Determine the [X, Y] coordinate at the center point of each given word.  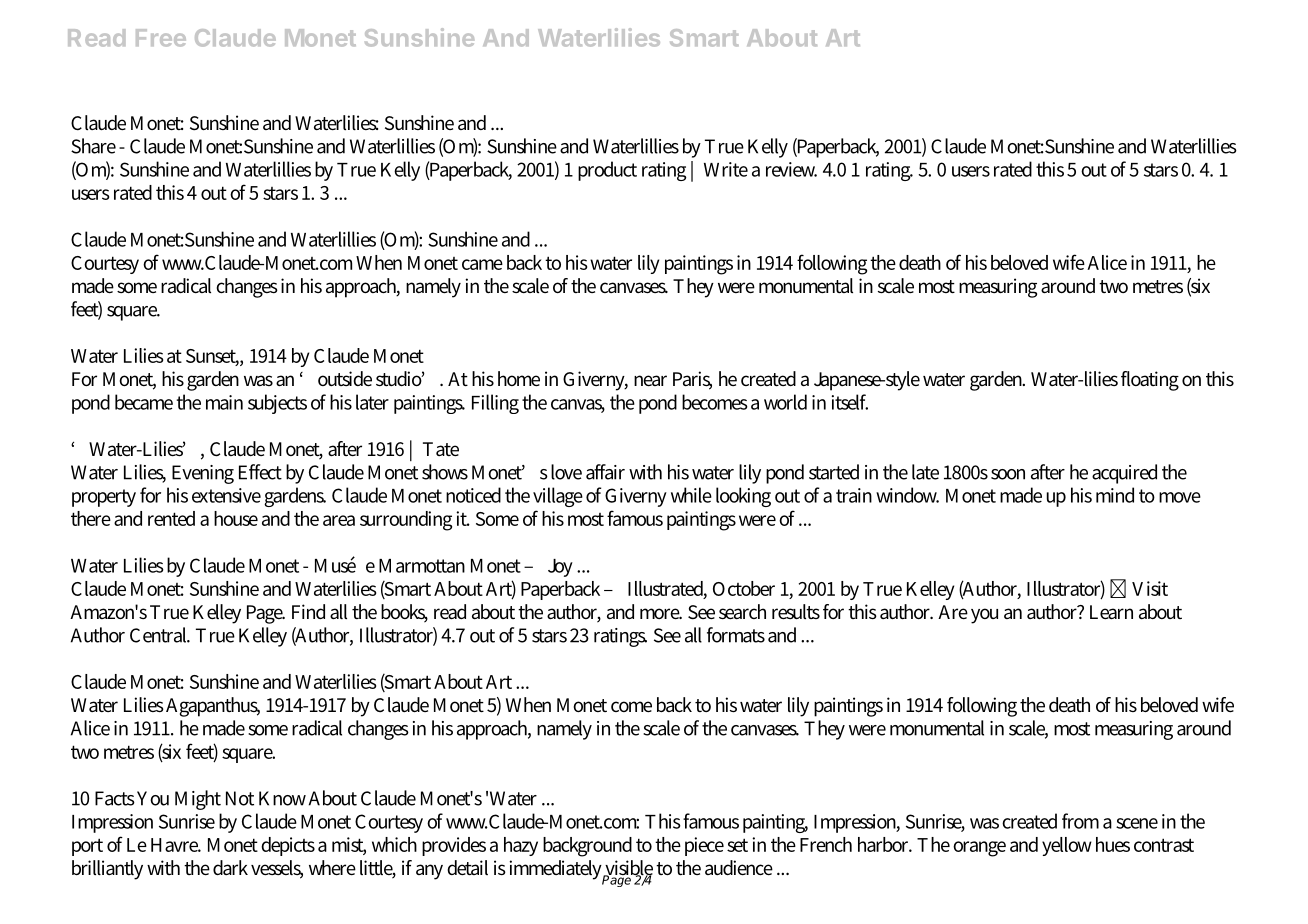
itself [850, 402]
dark [230, 867]
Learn [1111, 612]
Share [93, 146]
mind [1115, 495]
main [224, 402]
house [236, 518]
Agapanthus [213, 707]
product [607, 171]
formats [736, 635]
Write [726, 169]
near [650, 380]
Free [161, 38]
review [791, 169]
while [691, 495]
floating [1150, 381]
